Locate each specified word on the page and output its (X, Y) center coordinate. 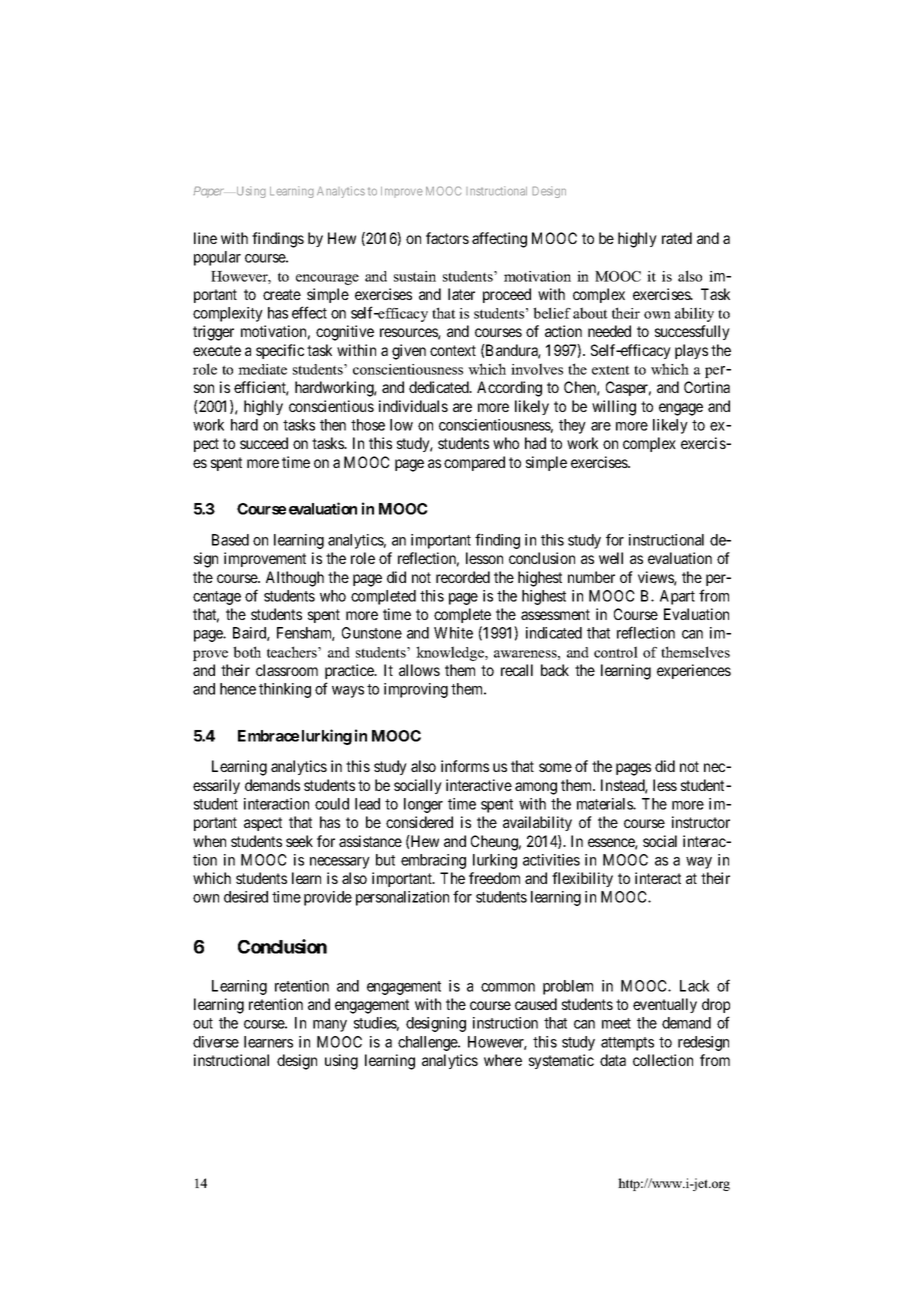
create (282, 294)
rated (677, 238)
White (453, 633)
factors (447, 238)
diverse (216, 1042)
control (616, 652)
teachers (293, 652)
